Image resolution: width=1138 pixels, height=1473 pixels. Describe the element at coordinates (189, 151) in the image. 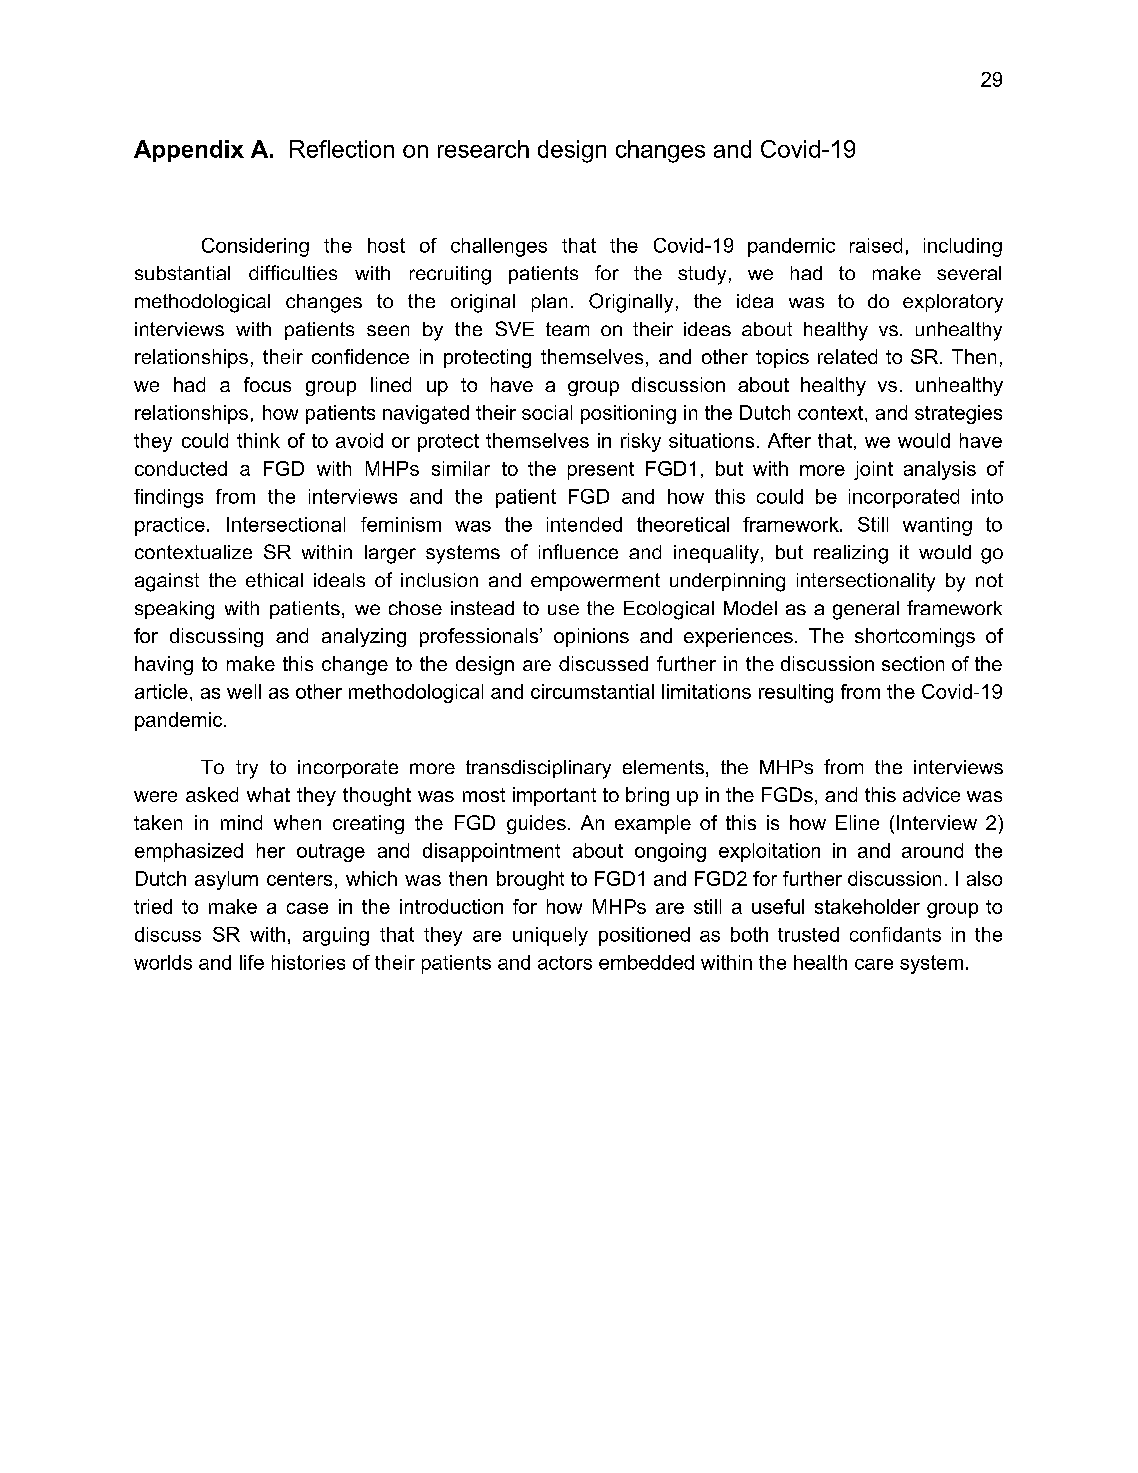

I see `Appendix` at that location.
